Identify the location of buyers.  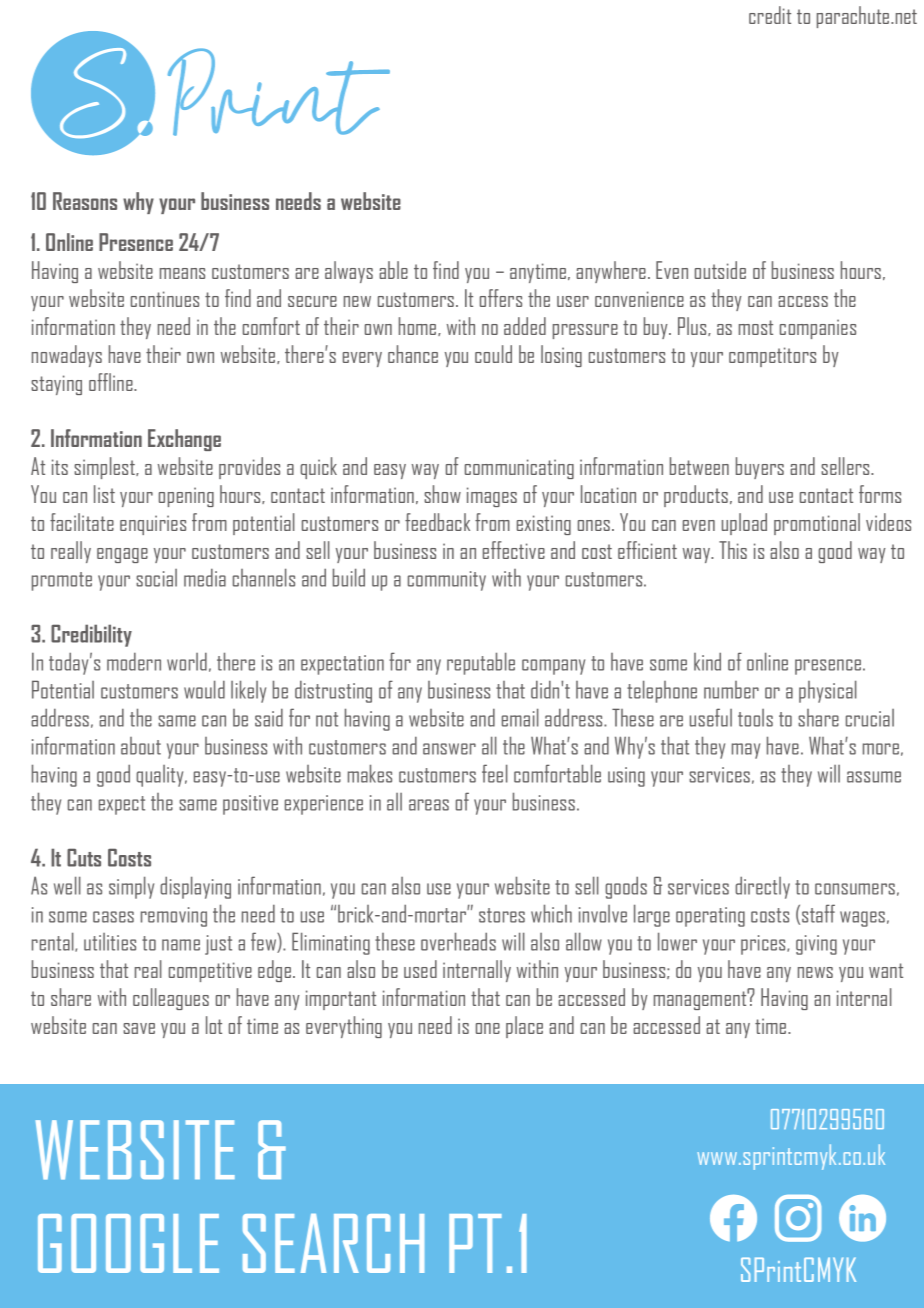
(760, 468).
